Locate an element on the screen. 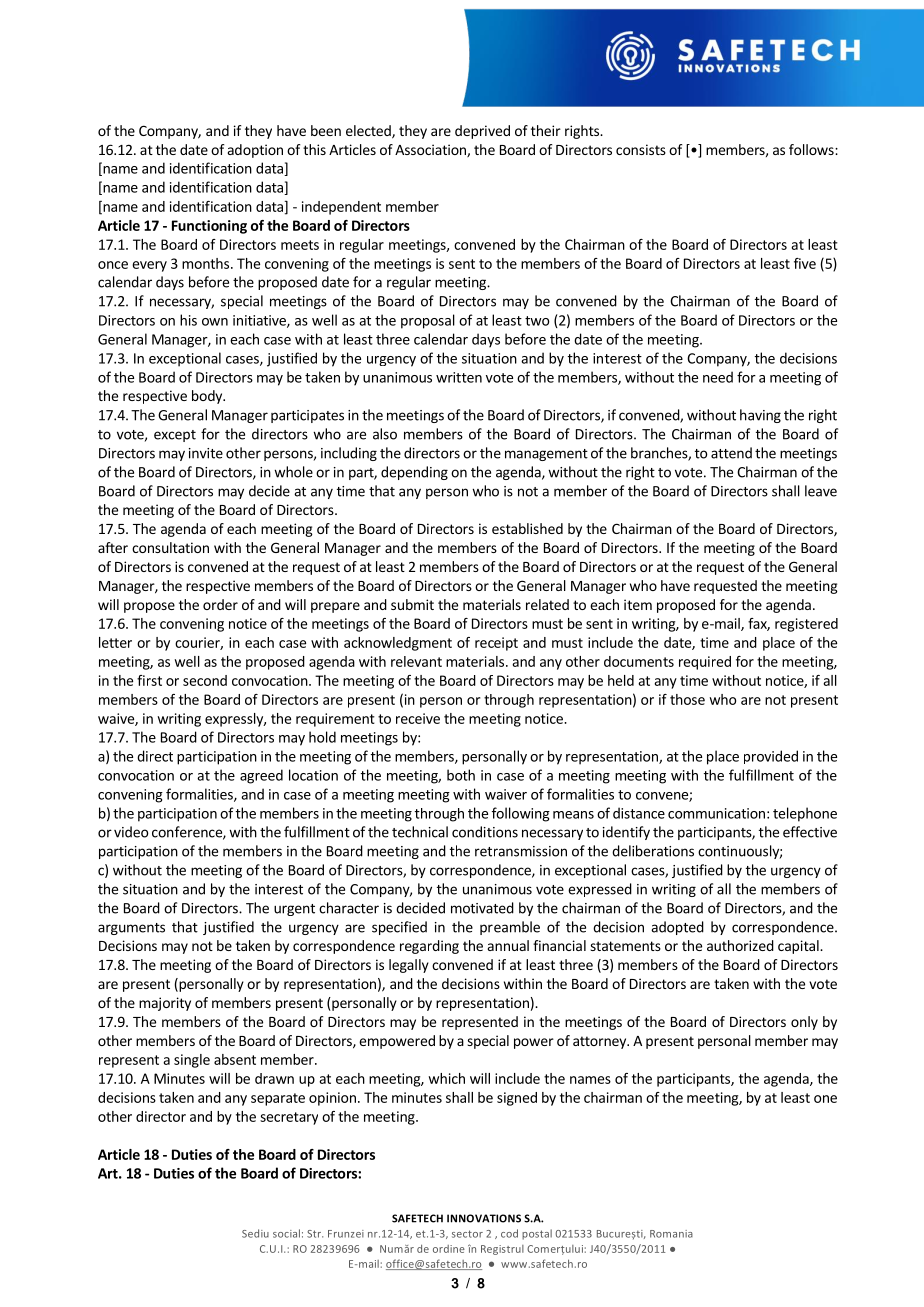 This screenshot has height=1307, width=924. follows is located at coordinates (812, 149).
